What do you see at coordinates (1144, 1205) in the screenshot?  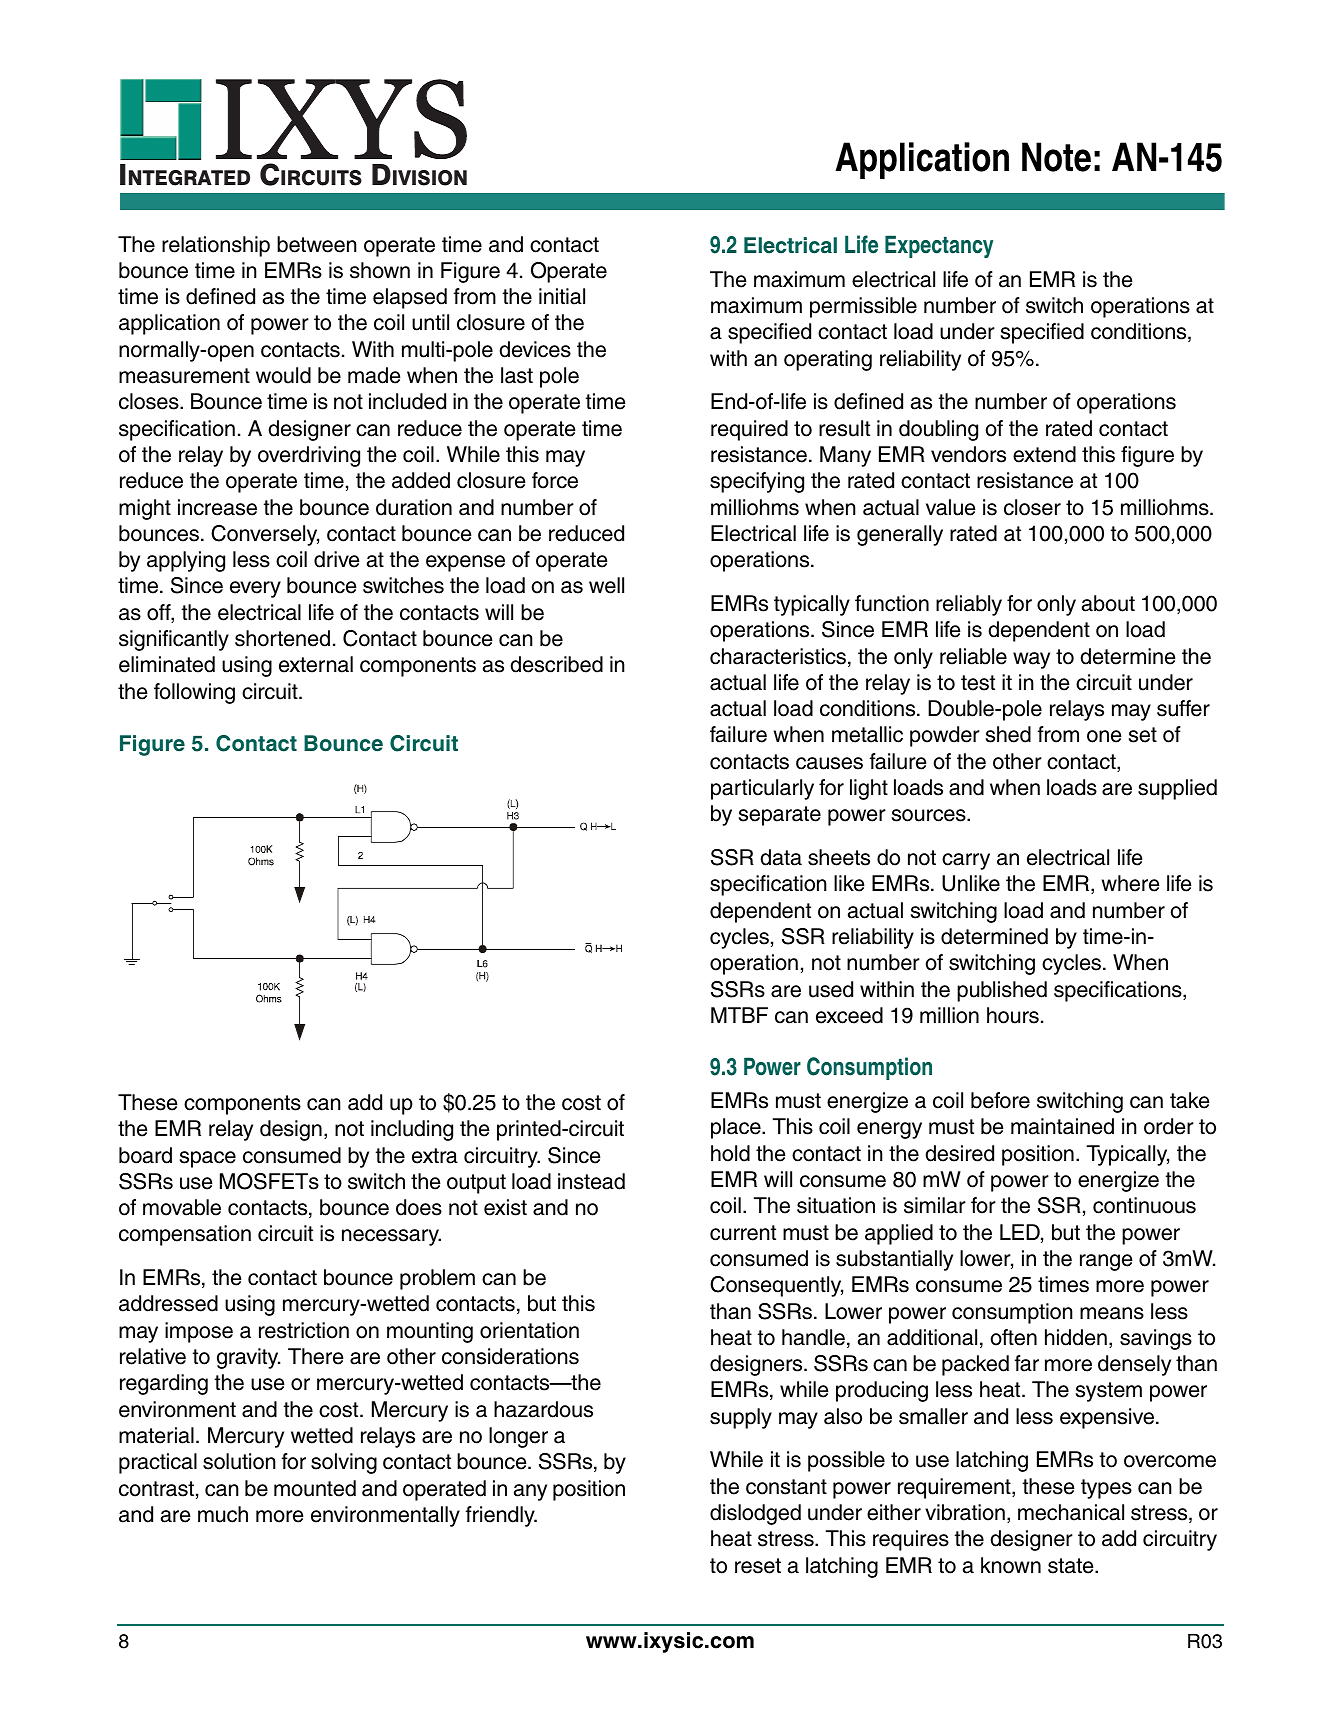 I see `continuous` at bounding box center [1144, 1205].
